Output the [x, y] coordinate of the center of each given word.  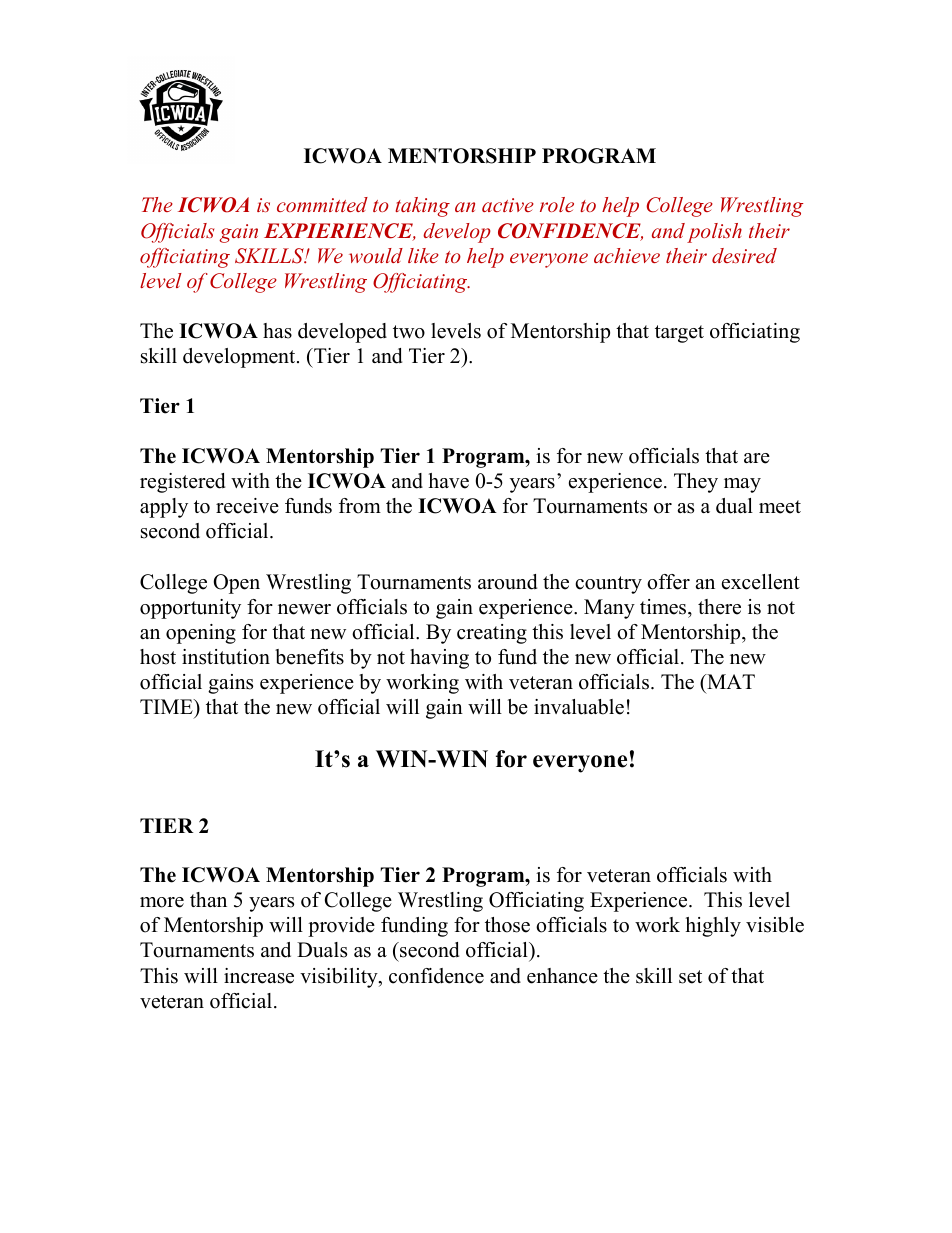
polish [714, 233]
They [696, 483]
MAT [730, 681]
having [439, 659]
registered [182, 483]
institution [226, 657]
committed [322, 204]
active [508, 205]
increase [259, 976]
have [449, 481]
